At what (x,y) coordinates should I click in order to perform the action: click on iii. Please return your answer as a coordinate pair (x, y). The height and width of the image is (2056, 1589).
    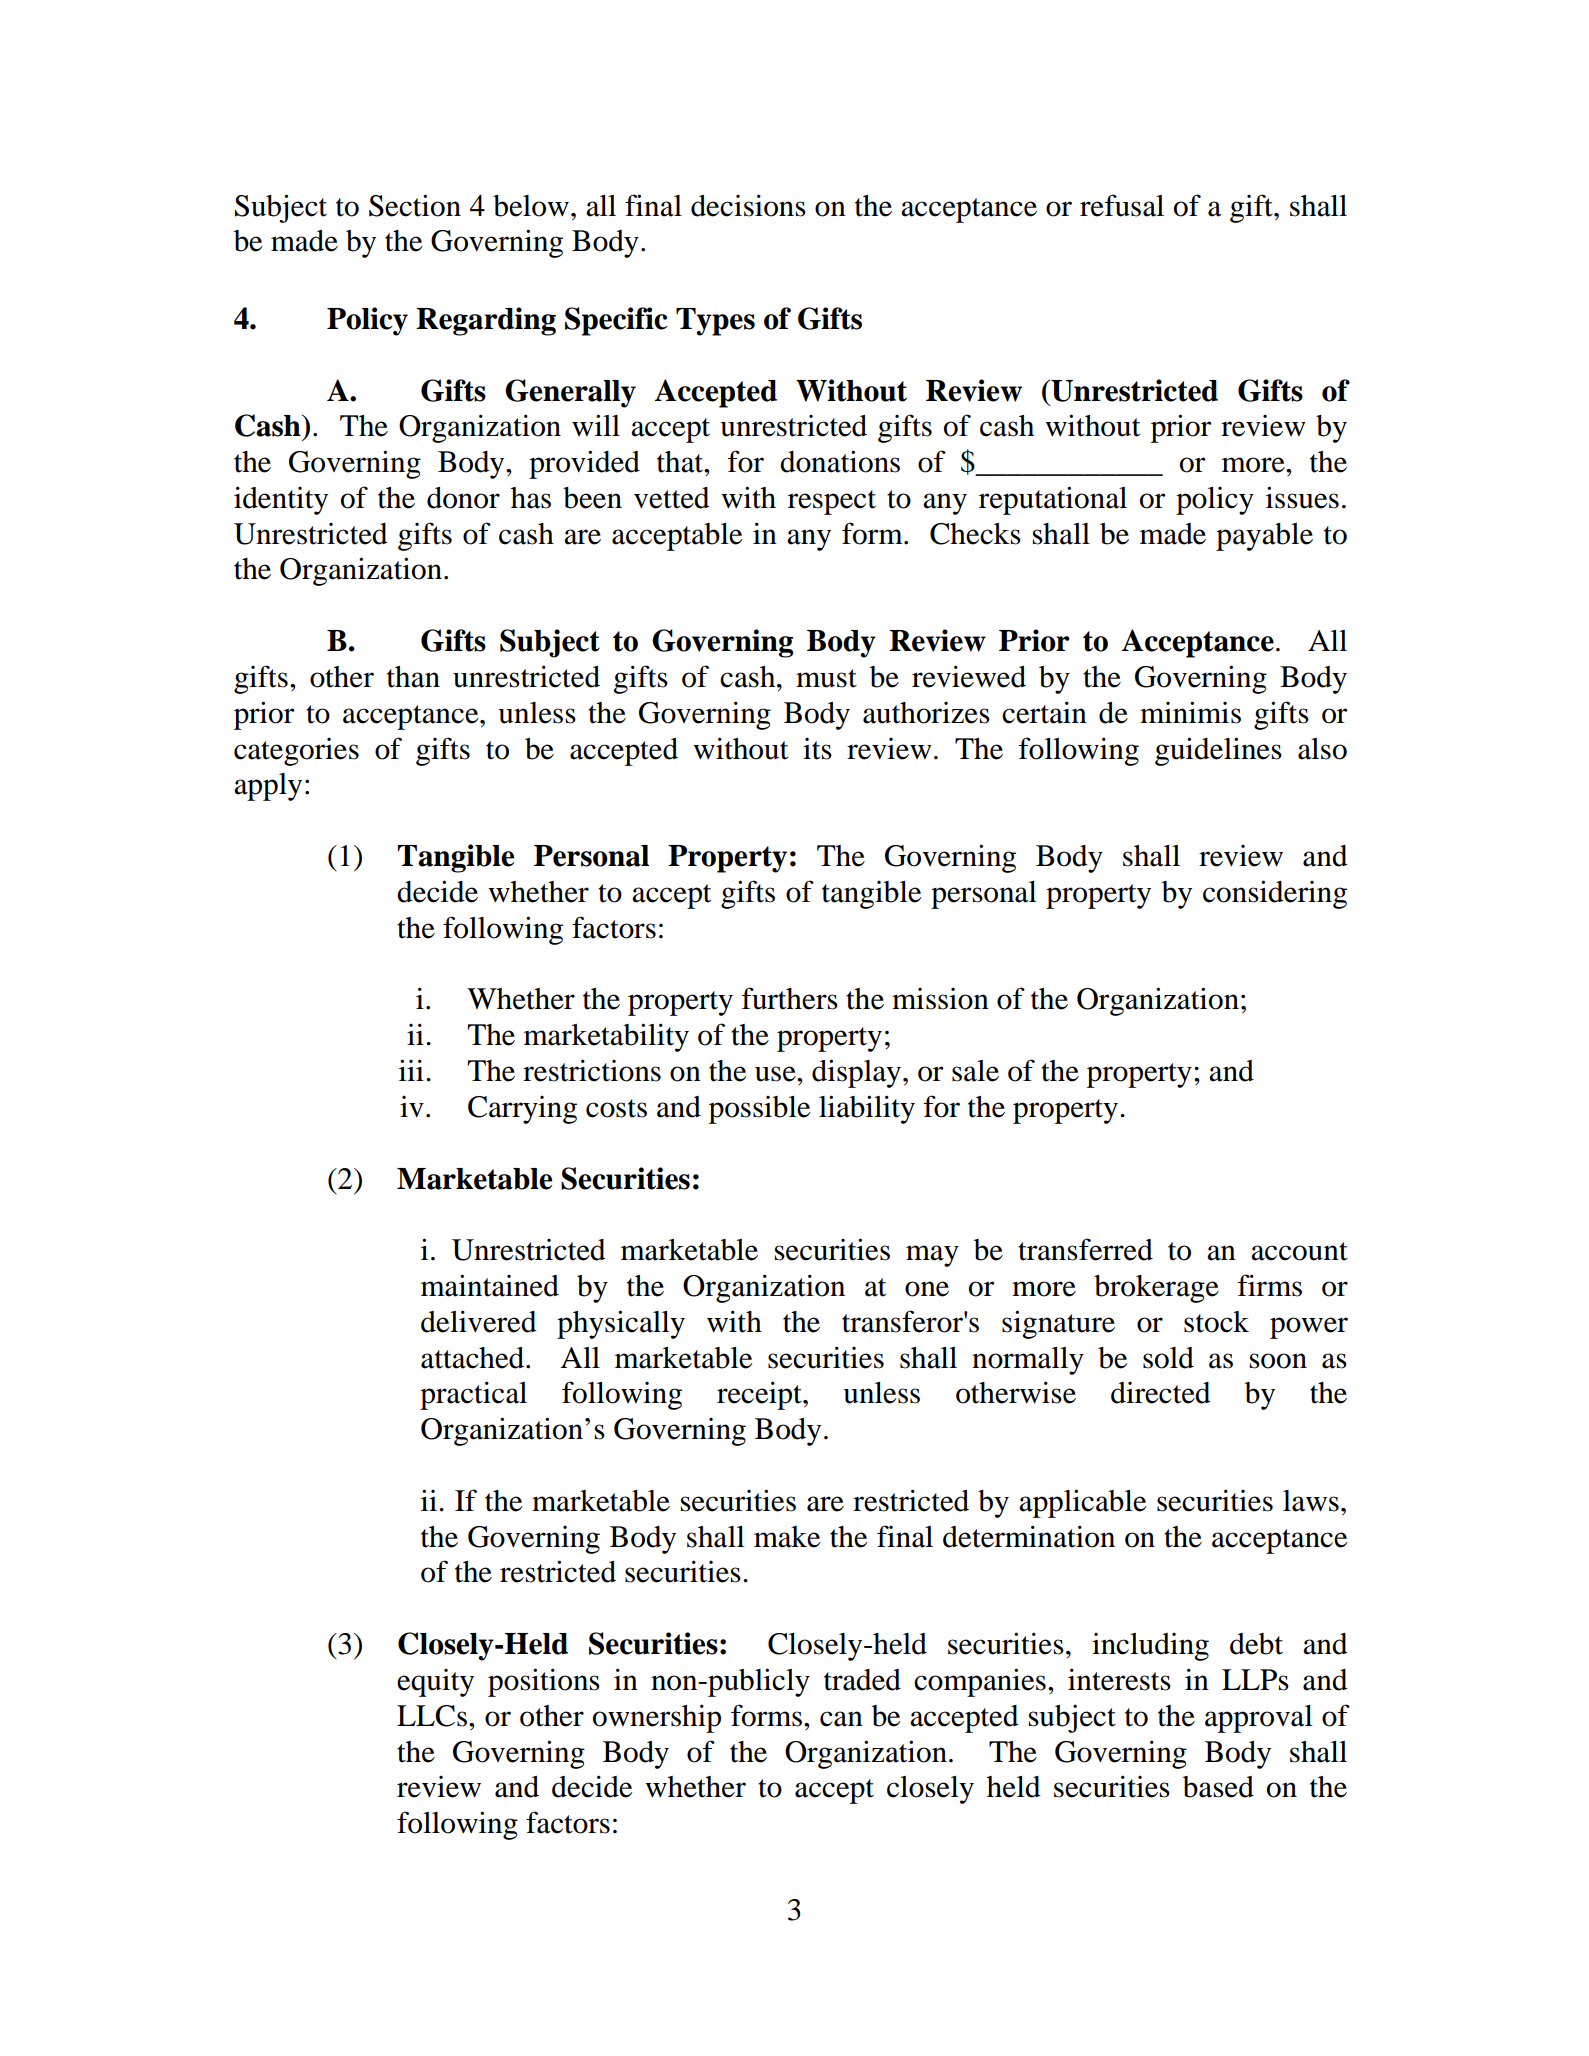
    Looking at the image, I should click on (411, 1070).
